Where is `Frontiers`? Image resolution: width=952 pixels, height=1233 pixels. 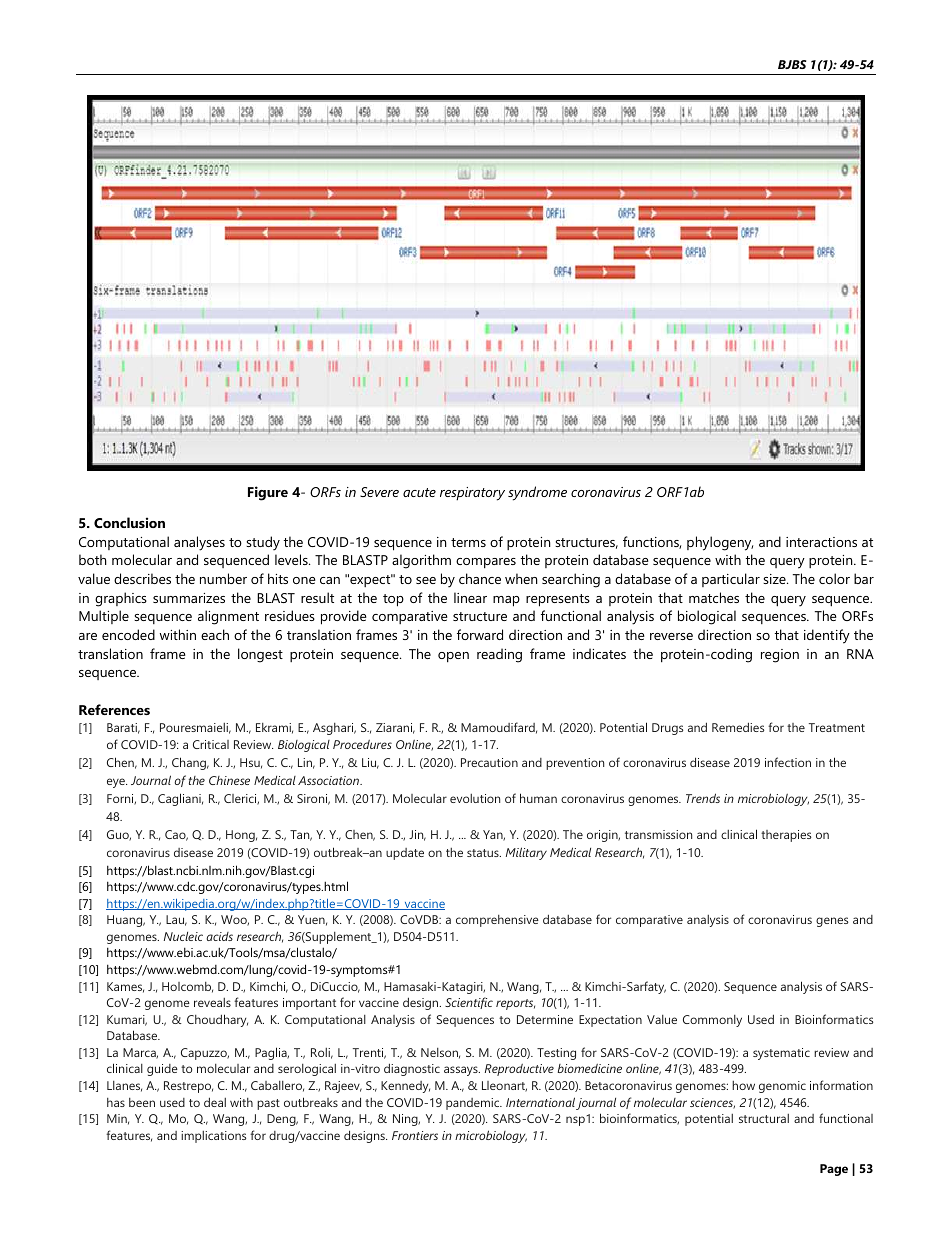
Frontiers is located at coordinates (415, 1135).
